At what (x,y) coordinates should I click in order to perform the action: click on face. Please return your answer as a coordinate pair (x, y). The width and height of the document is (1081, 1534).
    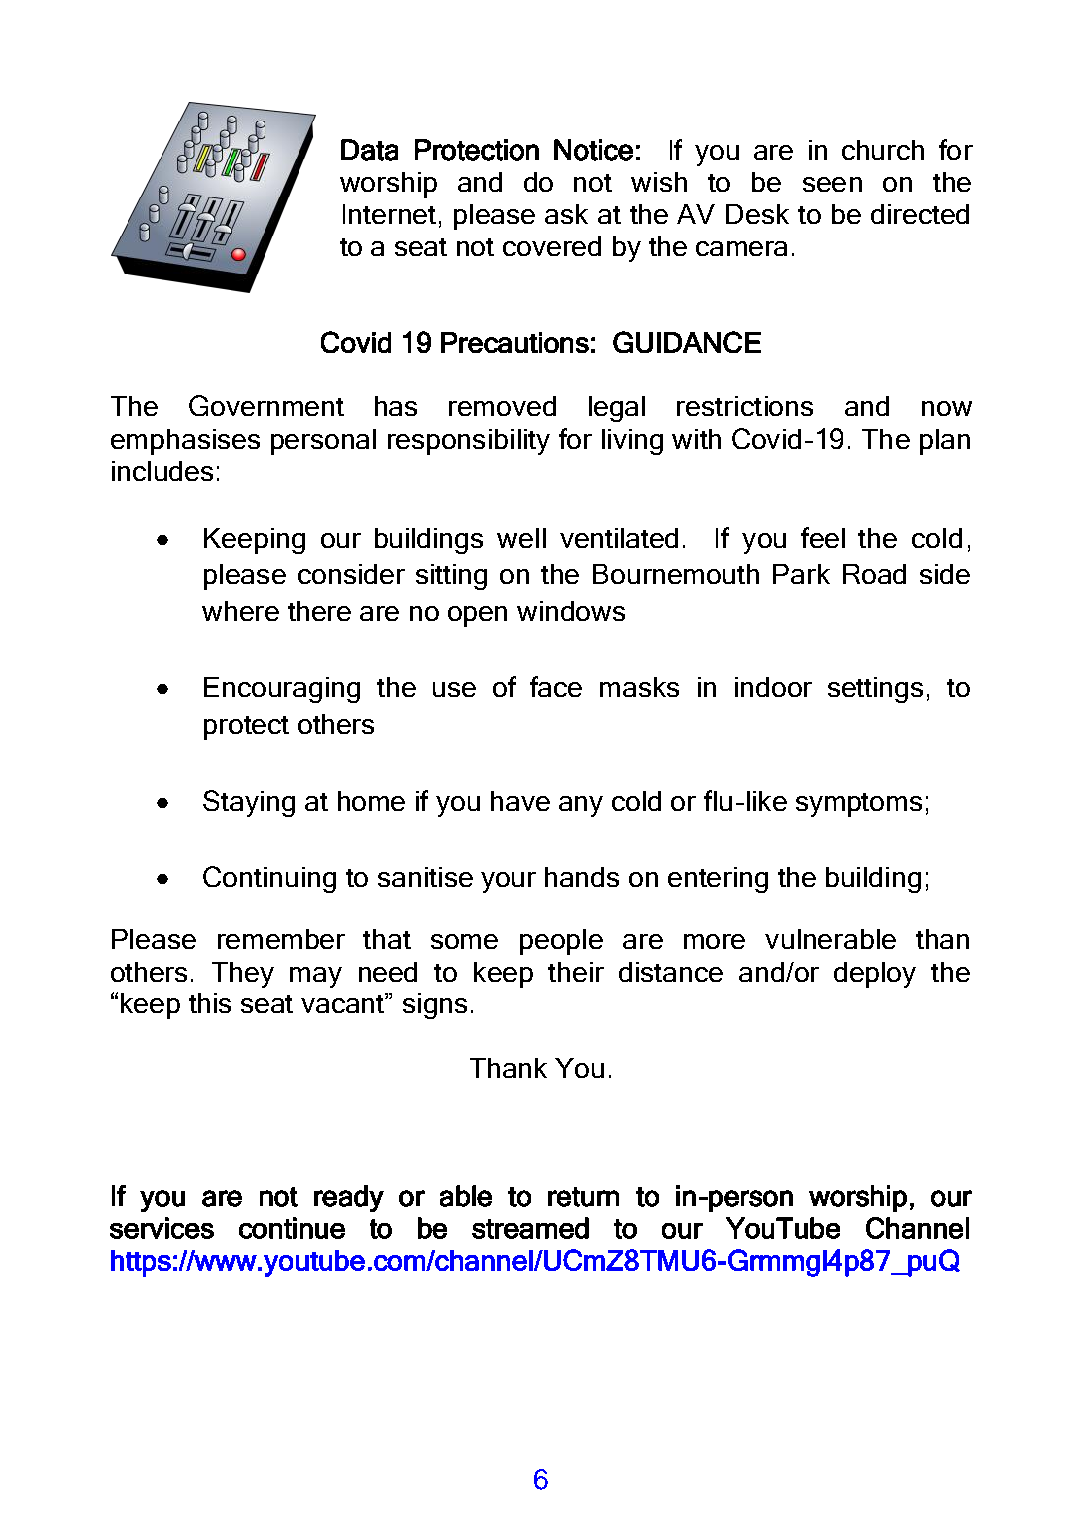
    Looking at the image, I should click on (556, 686).
